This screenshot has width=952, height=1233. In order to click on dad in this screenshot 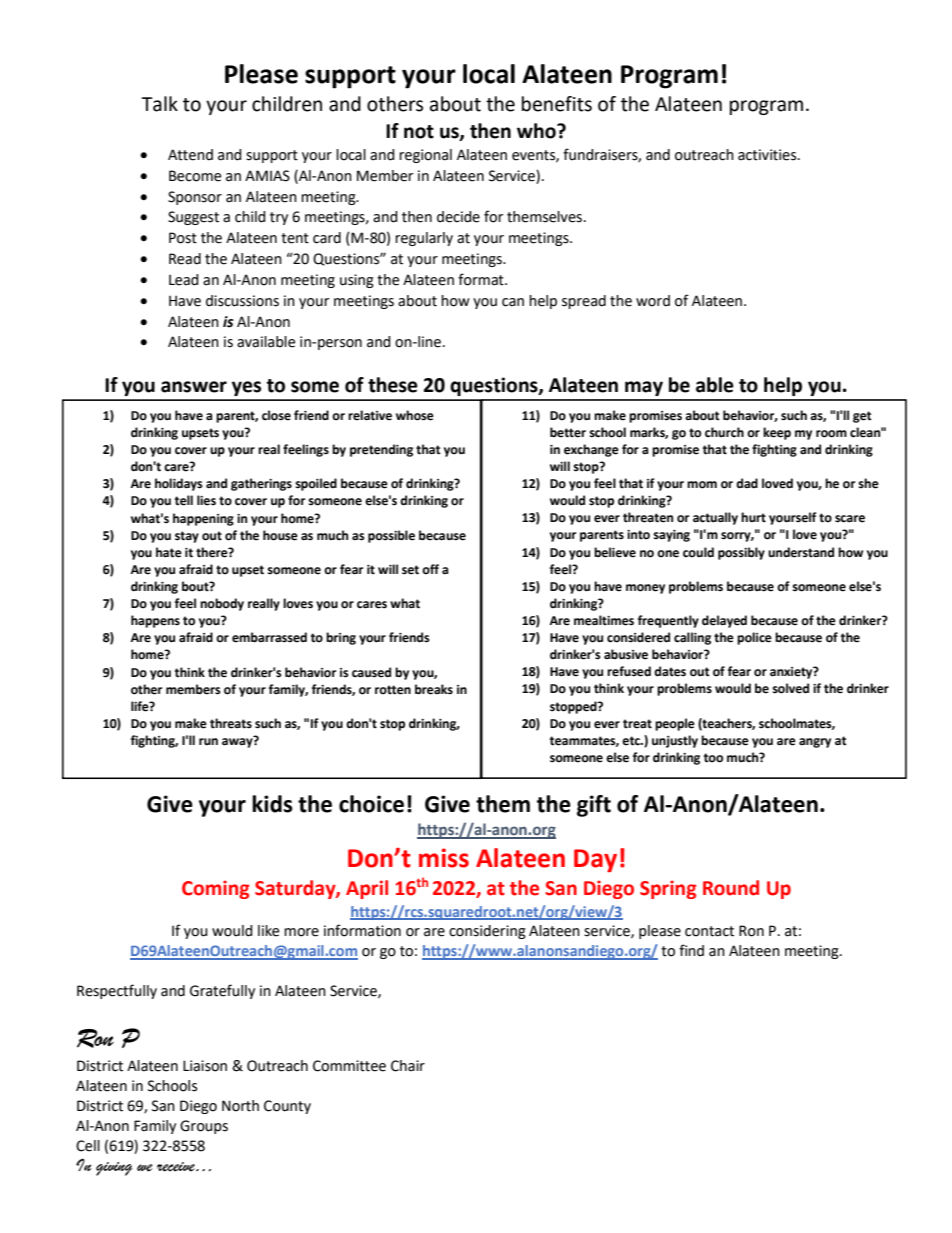, I will do `click(747, 483)`.
